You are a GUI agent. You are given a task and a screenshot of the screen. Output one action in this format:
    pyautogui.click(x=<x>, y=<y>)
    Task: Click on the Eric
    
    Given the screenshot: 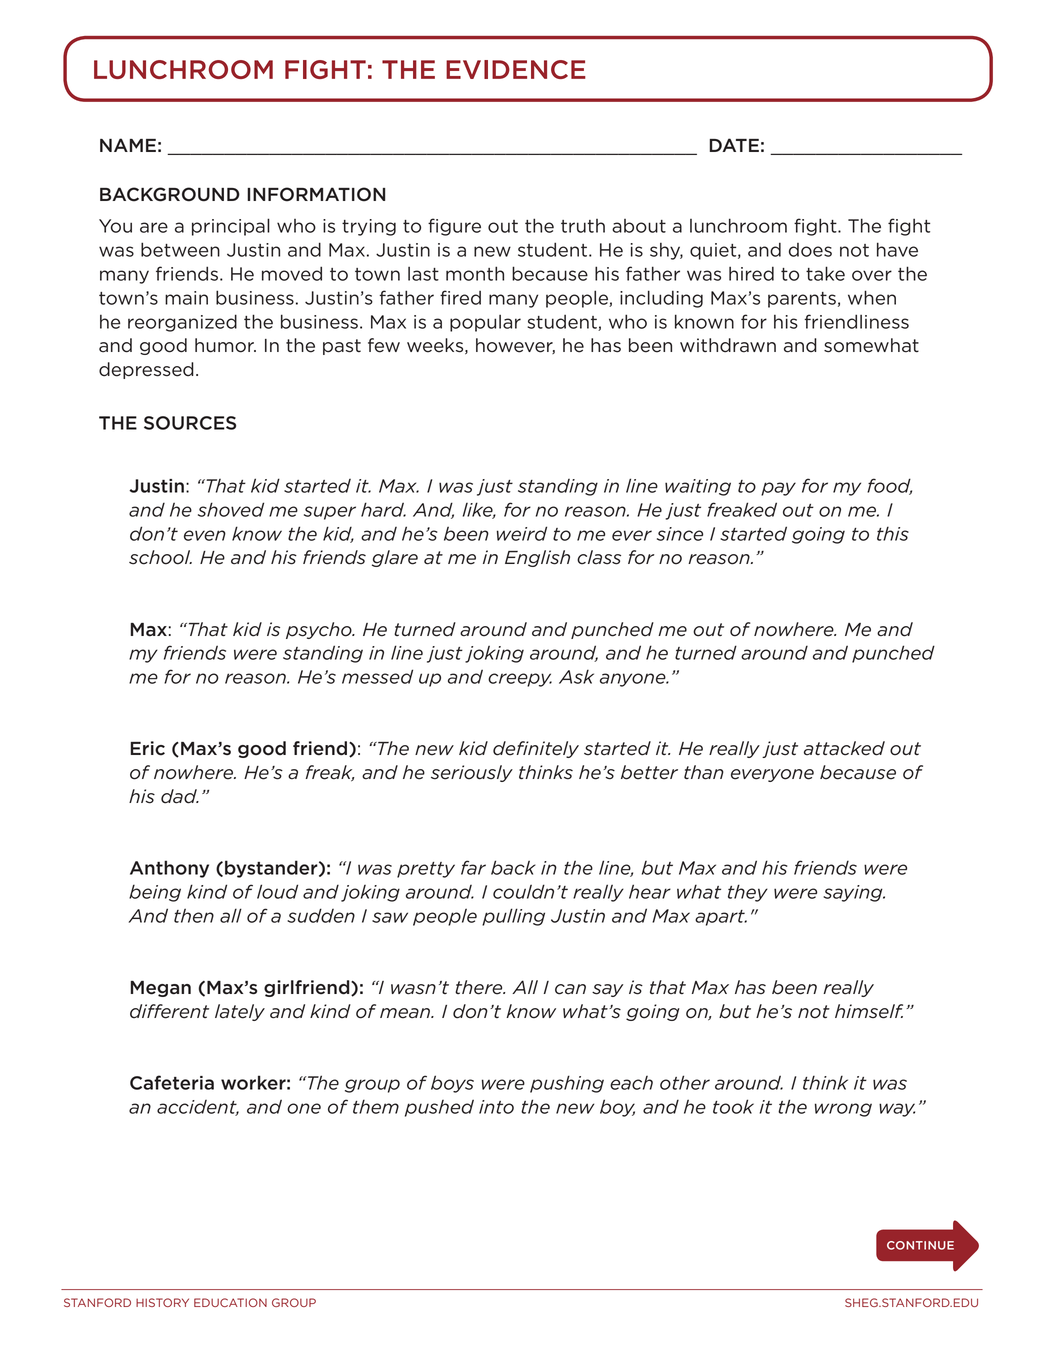 What is the action you would take?
    pyautogui.click(x=148, y=748)
